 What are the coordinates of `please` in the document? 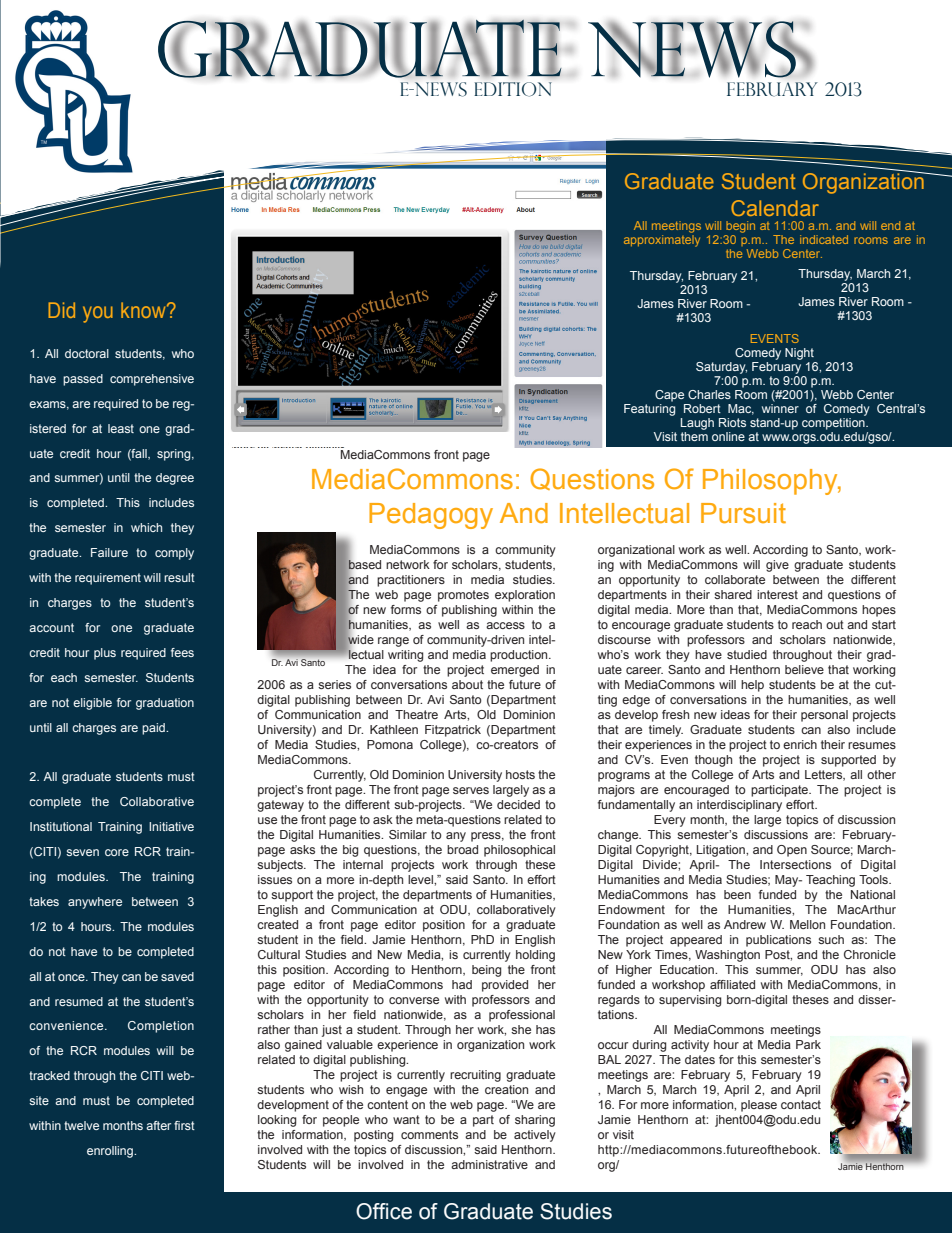 It's located at (759, 1106).
